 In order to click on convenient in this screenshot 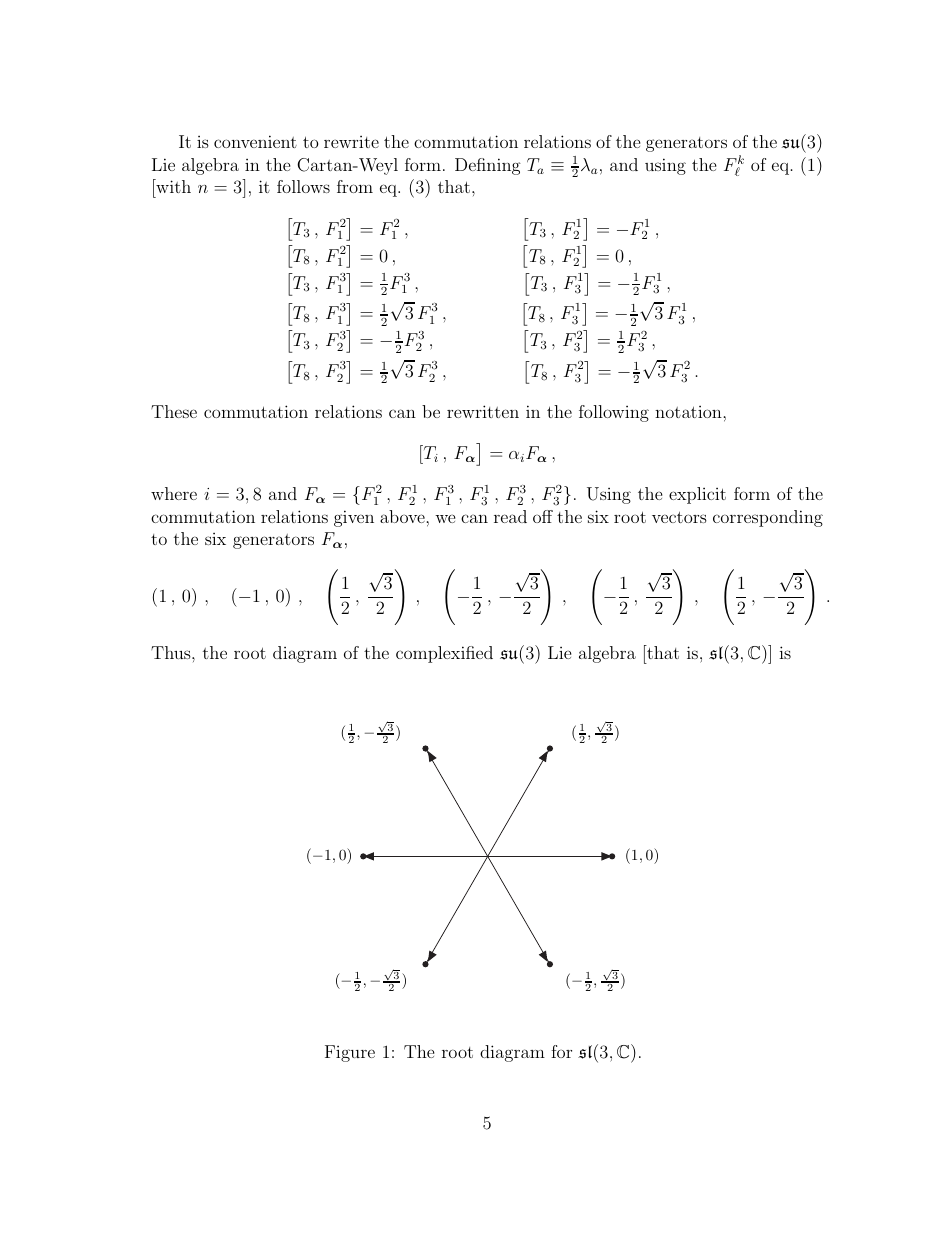, I will do `click(255, 141)`.
